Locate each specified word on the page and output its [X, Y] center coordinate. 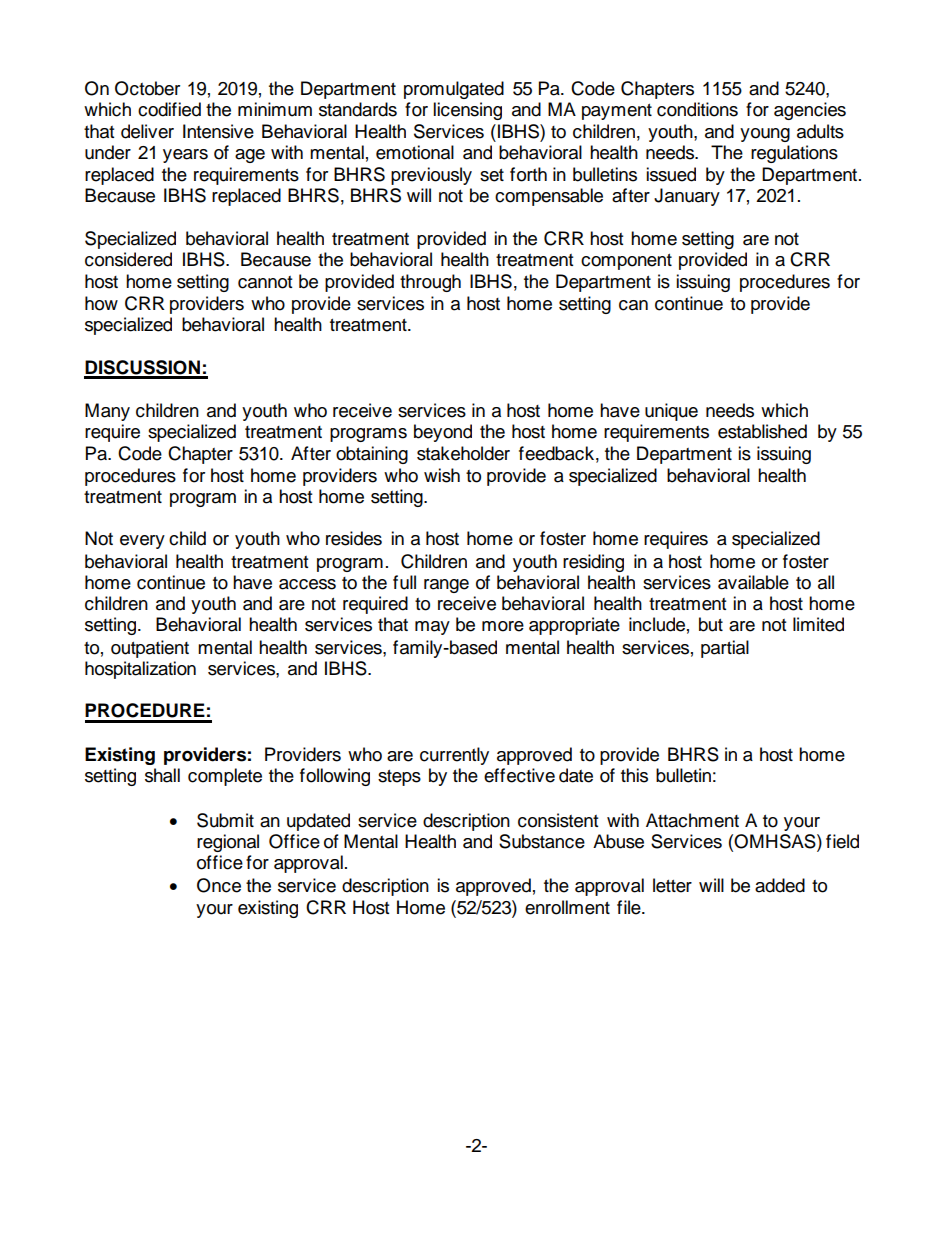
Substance [542, 841]
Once [219, 885]
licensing [467, 111]
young [765, 135]
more [503, 626]
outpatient [150, 649]
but [711, 624]
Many [107, 412]
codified [169, 109]
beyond [443, 433]
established [762, 431]
